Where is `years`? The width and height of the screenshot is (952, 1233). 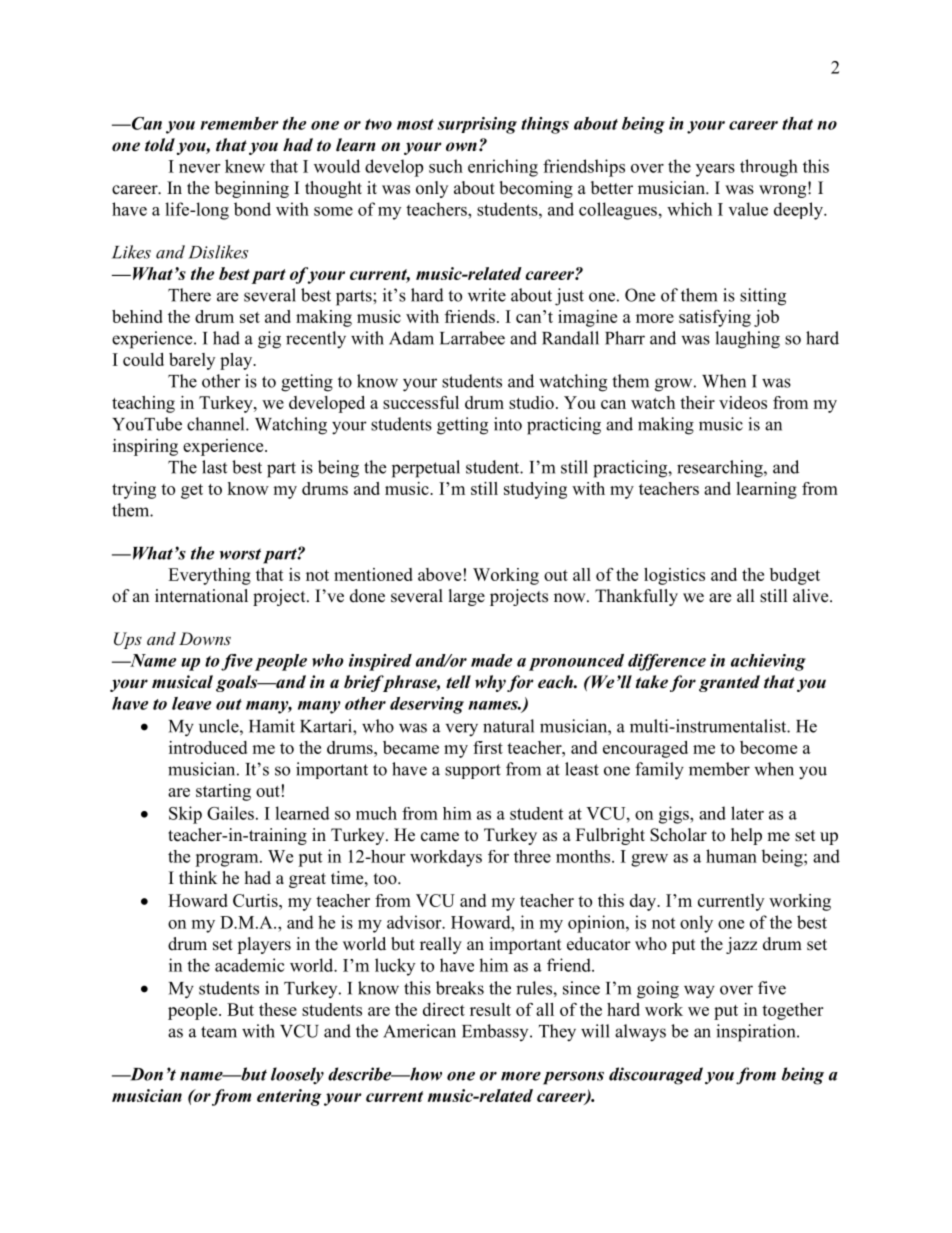 years is located at coordinates (715, 170).
